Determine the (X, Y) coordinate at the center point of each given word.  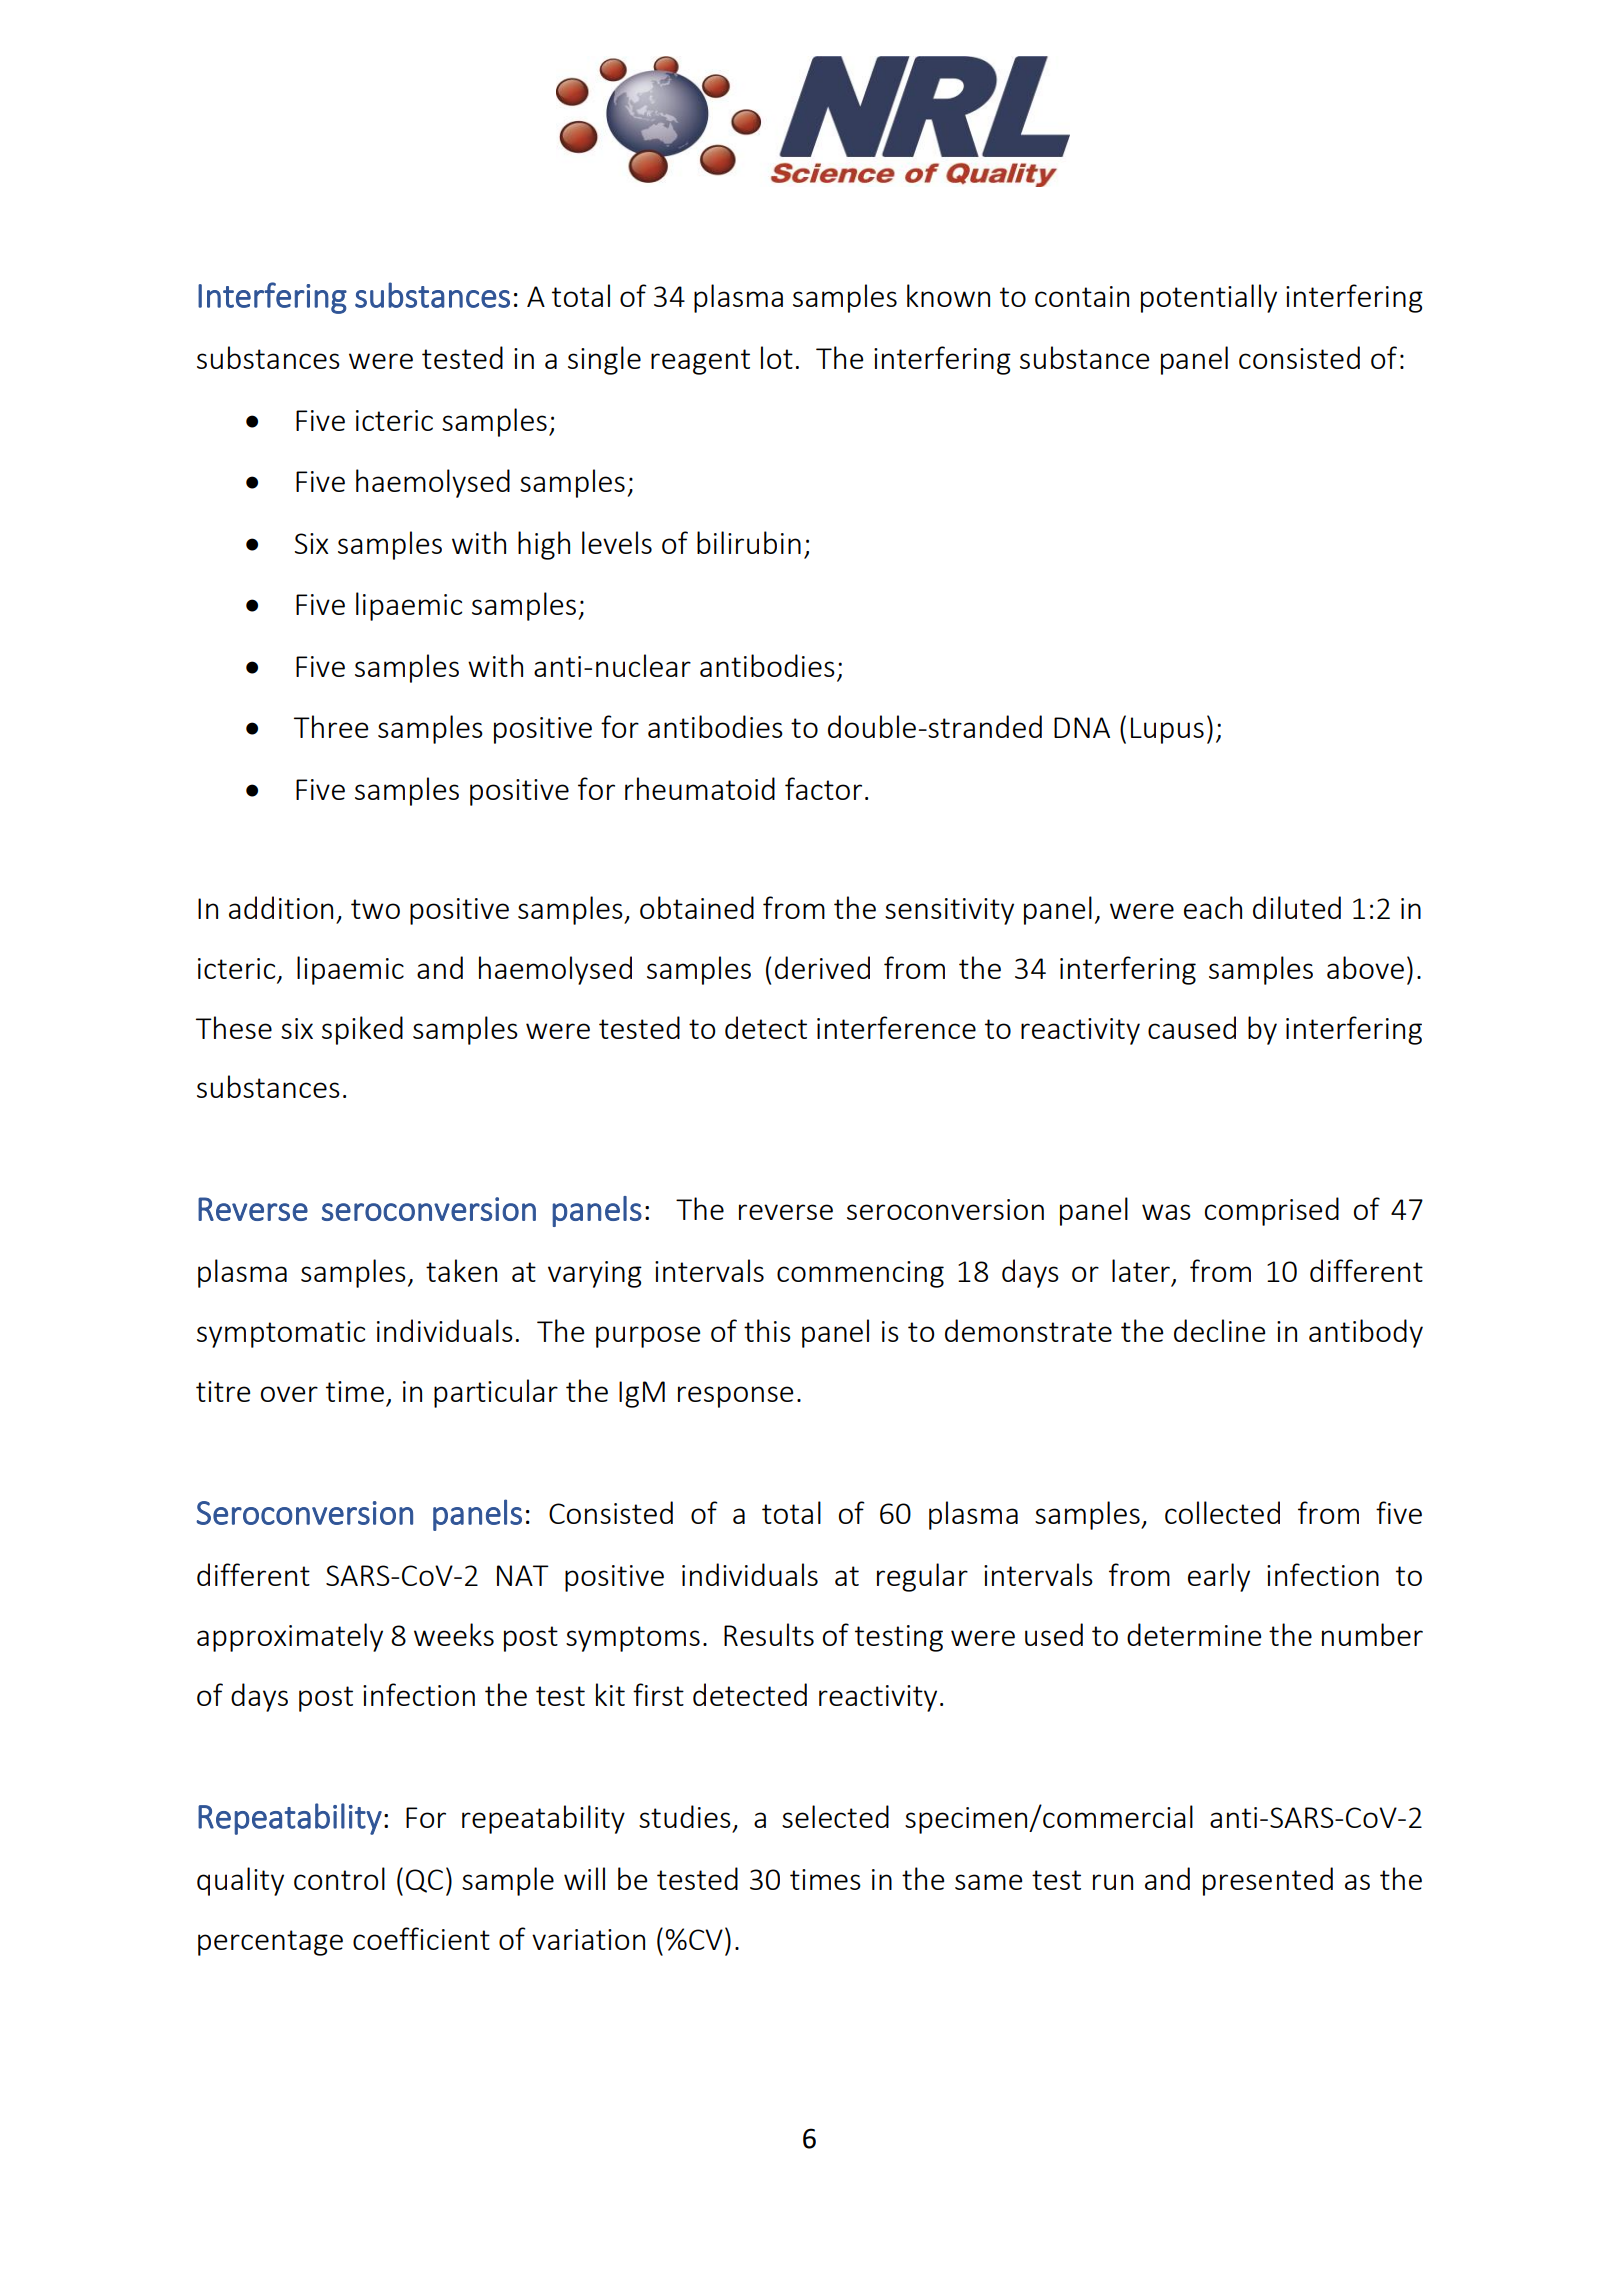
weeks (454, 1634)
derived (822, 967)
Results (769, 1634)
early (1219, 1577)
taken (461, 1270)
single (604, 360)
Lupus (1167, 730)
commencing (860, 1274)
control (339, 1878)
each (1213, 907)
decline (1219, 1330)
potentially (1209, 298)
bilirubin (749, 542)
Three (331, 726)
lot (777, 357)
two (375, 909)
